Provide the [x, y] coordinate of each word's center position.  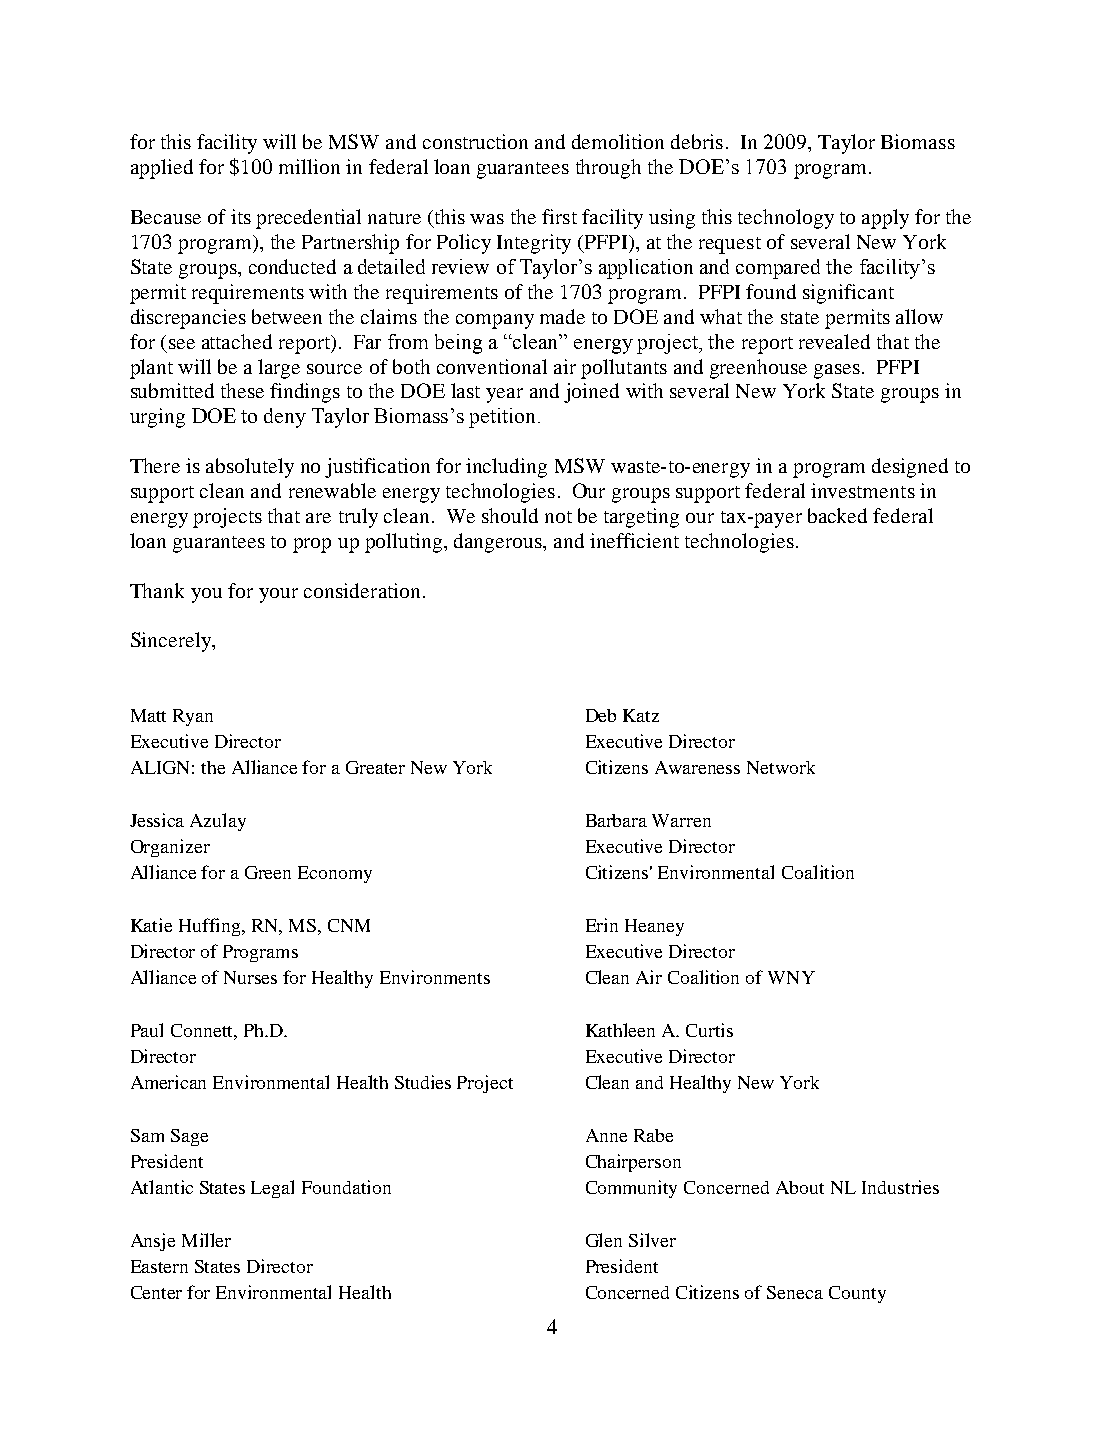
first [559, 216]
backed [837, 515]
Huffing [211, 927]
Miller [206, 1240]
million [309, 166]
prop [312, 545]
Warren [681, 820]
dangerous [499, 543]
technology [786, 219]
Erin [602, 925]
